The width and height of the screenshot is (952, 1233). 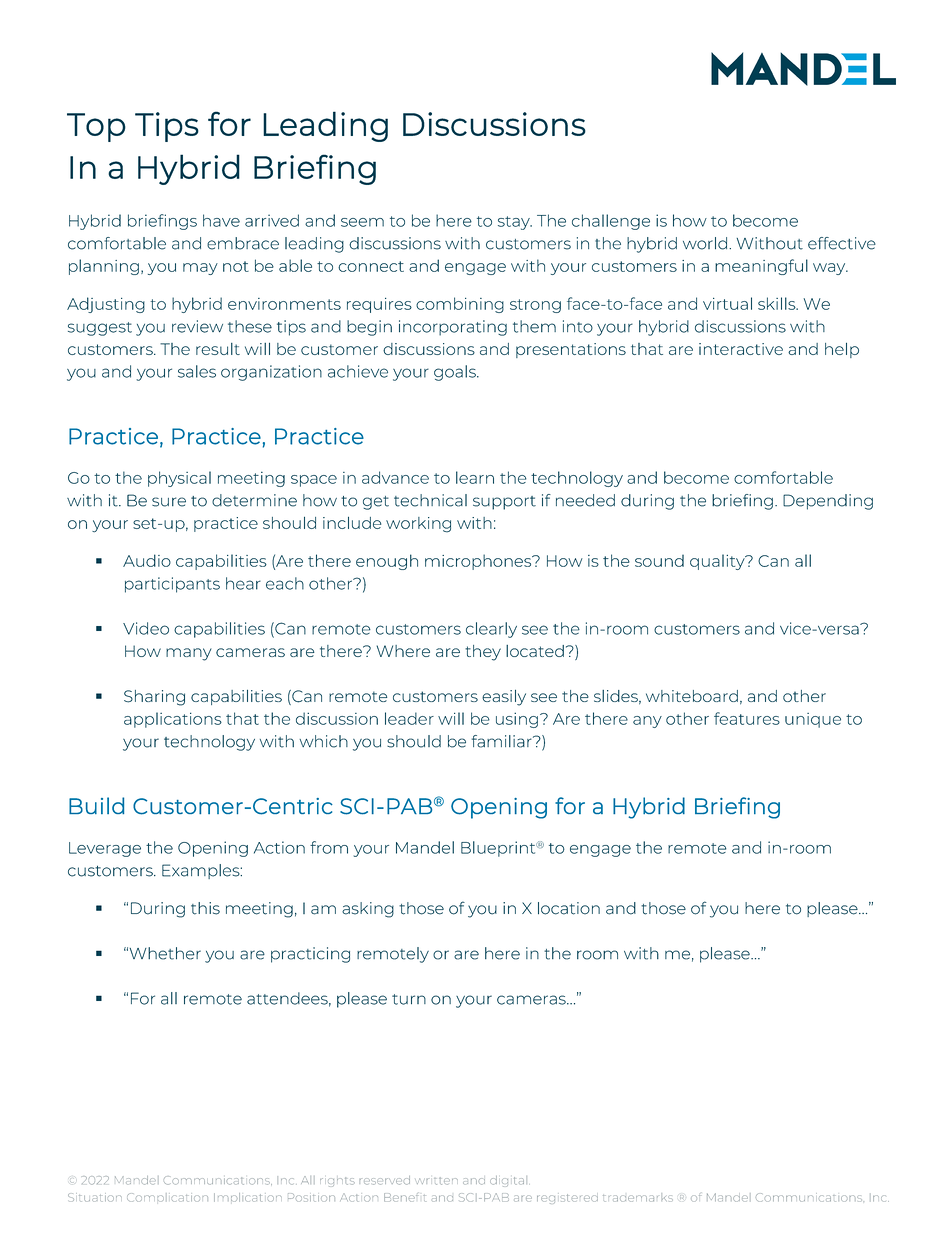 What do you see at coordinates (221, 220) in the screenshot?
I see `have` at bounding box center [221, 220].
